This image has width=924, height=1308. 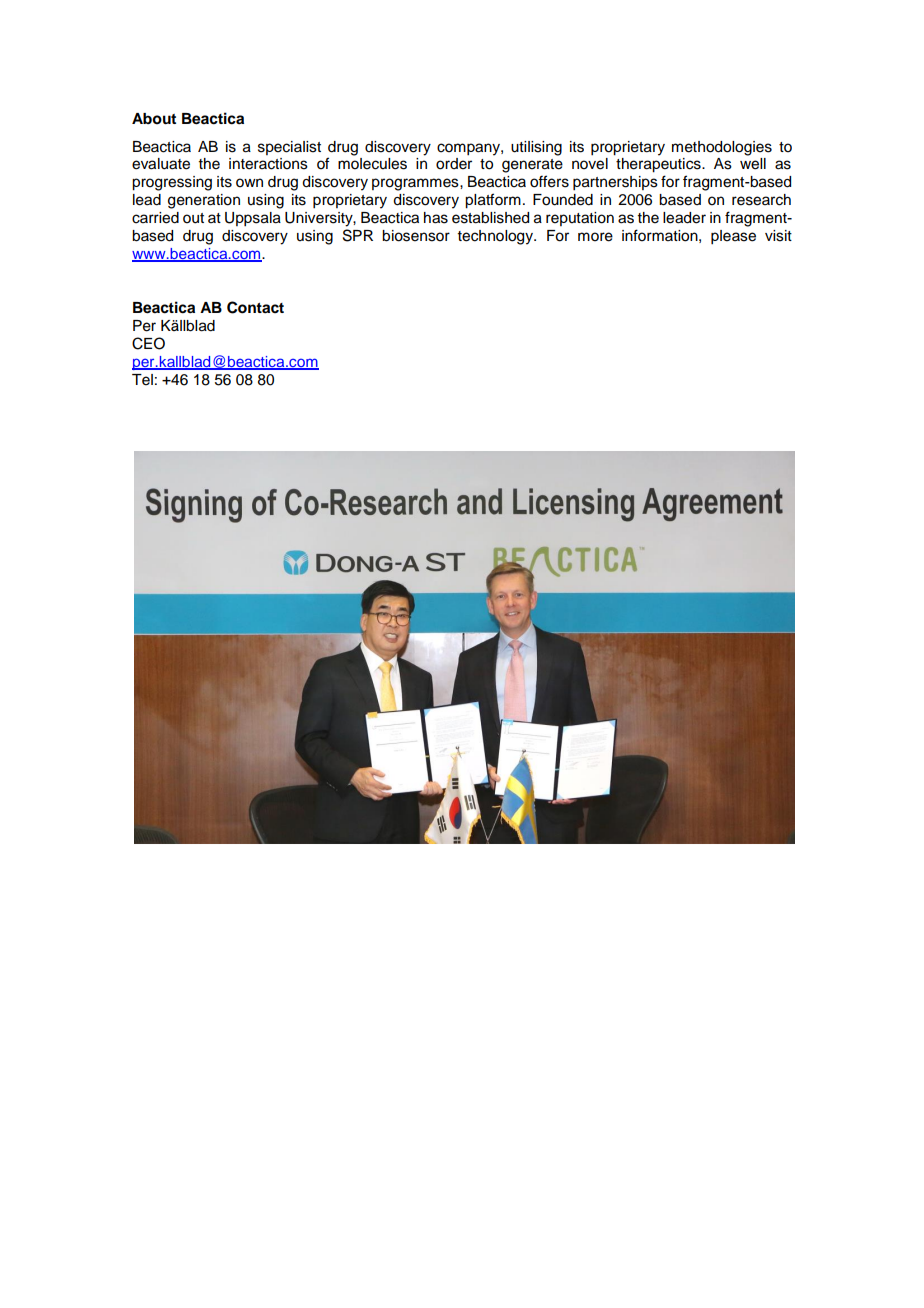 What do you see at coordinates (142, 380) in the image?
I see `Tel` at bounding box center [142, 380].
